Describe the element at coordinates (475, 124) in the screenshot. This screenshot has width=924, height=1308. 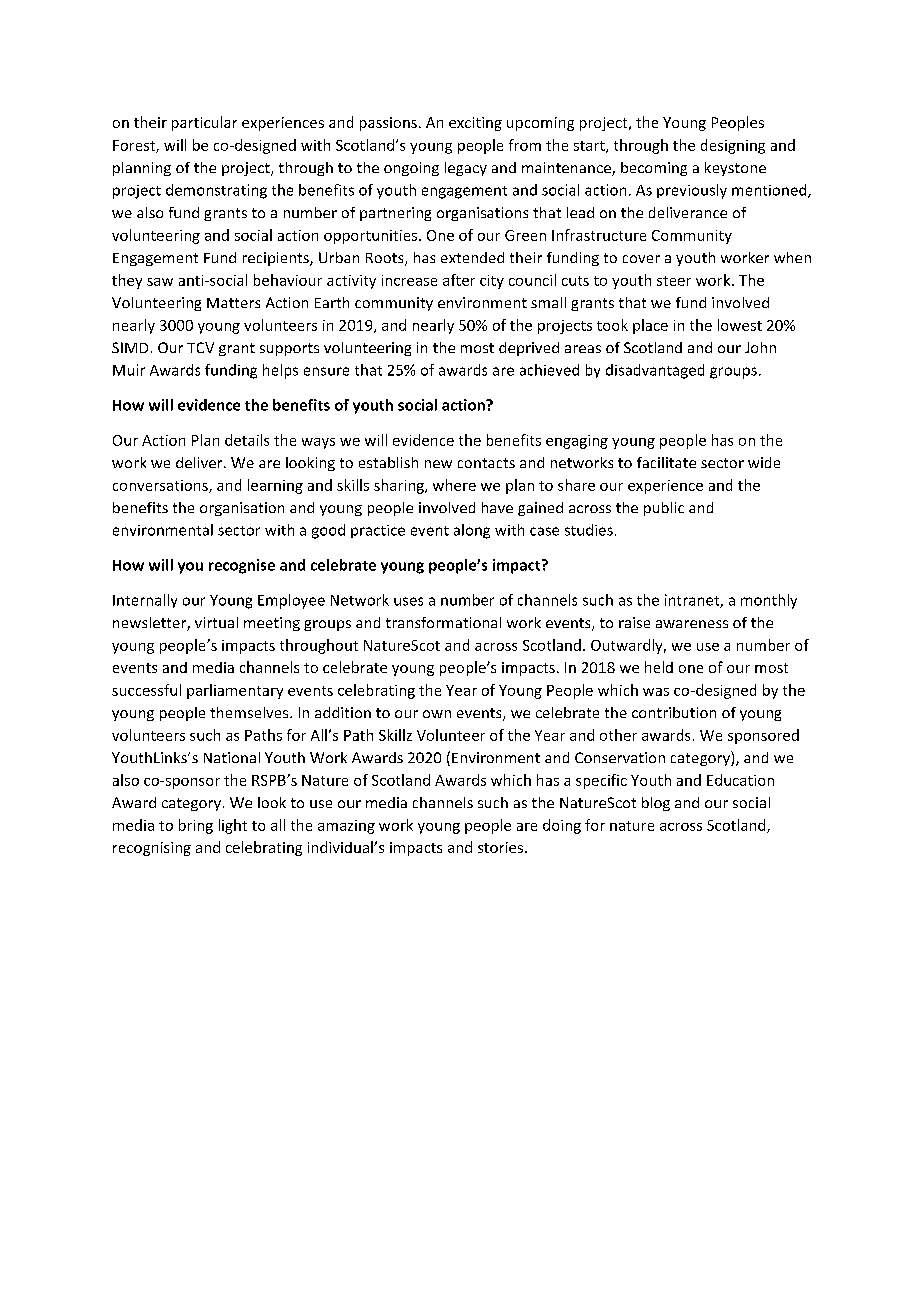
I see `exciting` at that location.
